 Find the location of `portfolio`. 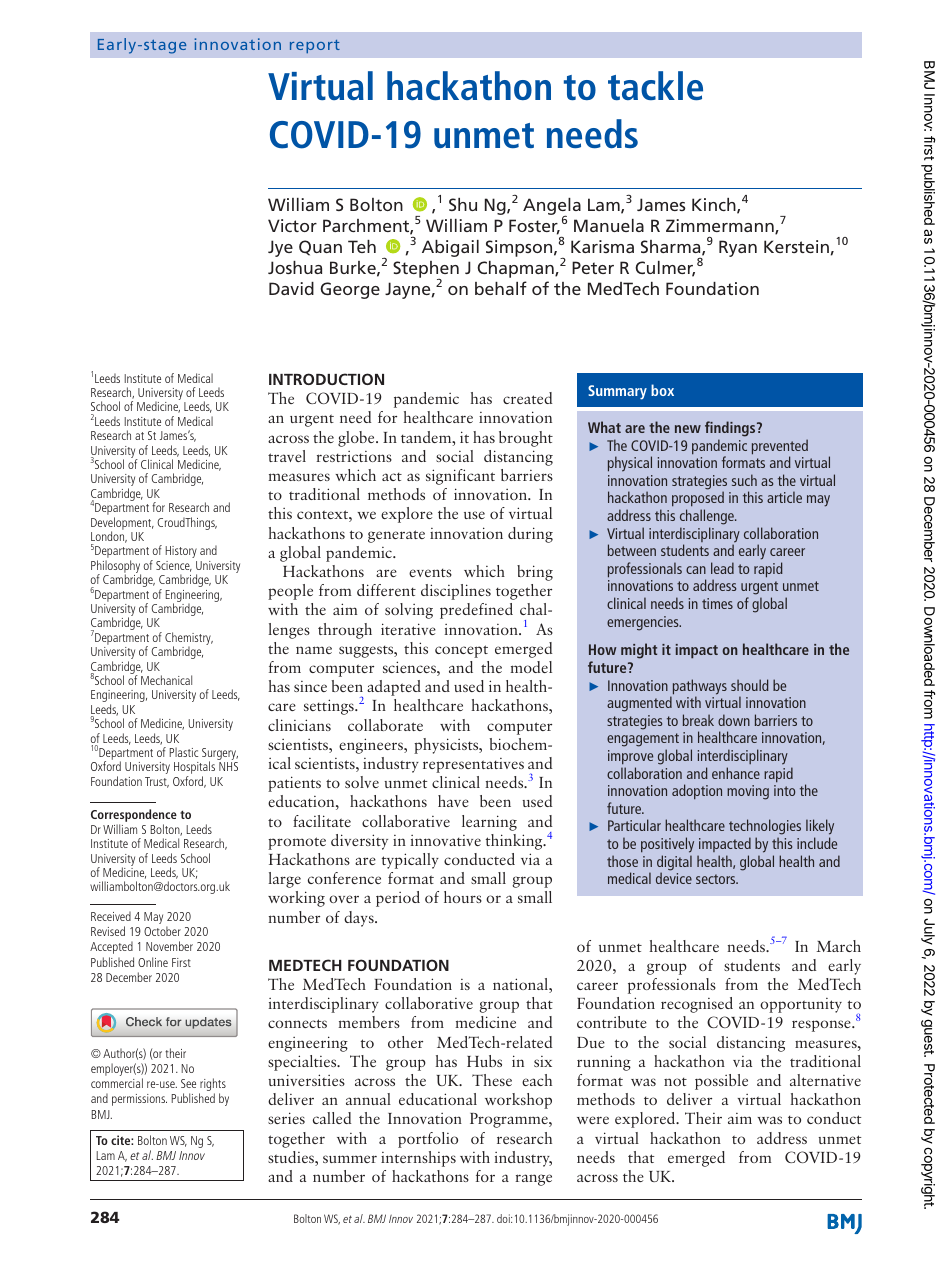

portfolio is located at coordinates (428, 1140).
